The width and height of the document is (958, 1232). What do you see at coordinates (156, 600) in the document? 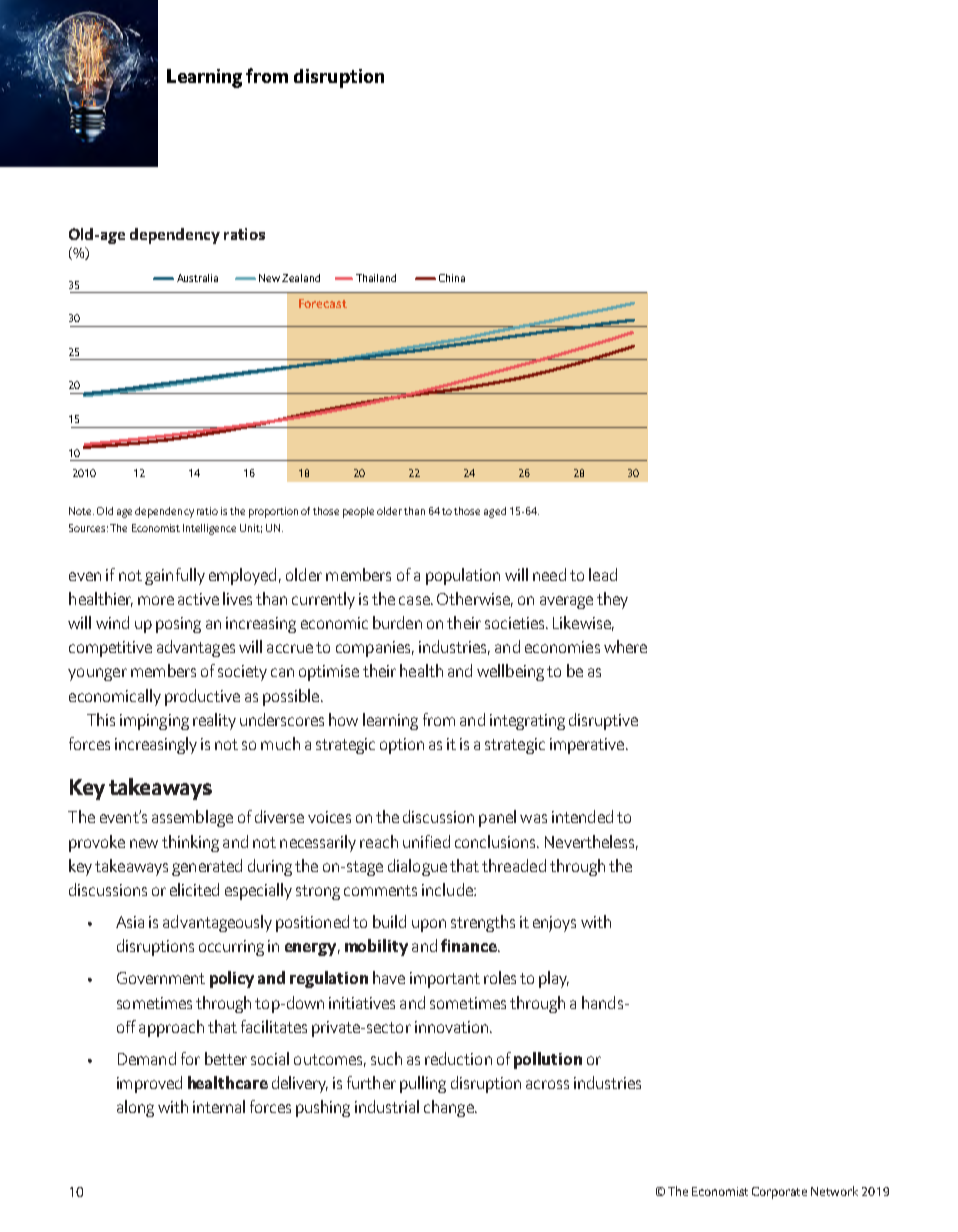
I see `more` at bounding box center [156, 600].
